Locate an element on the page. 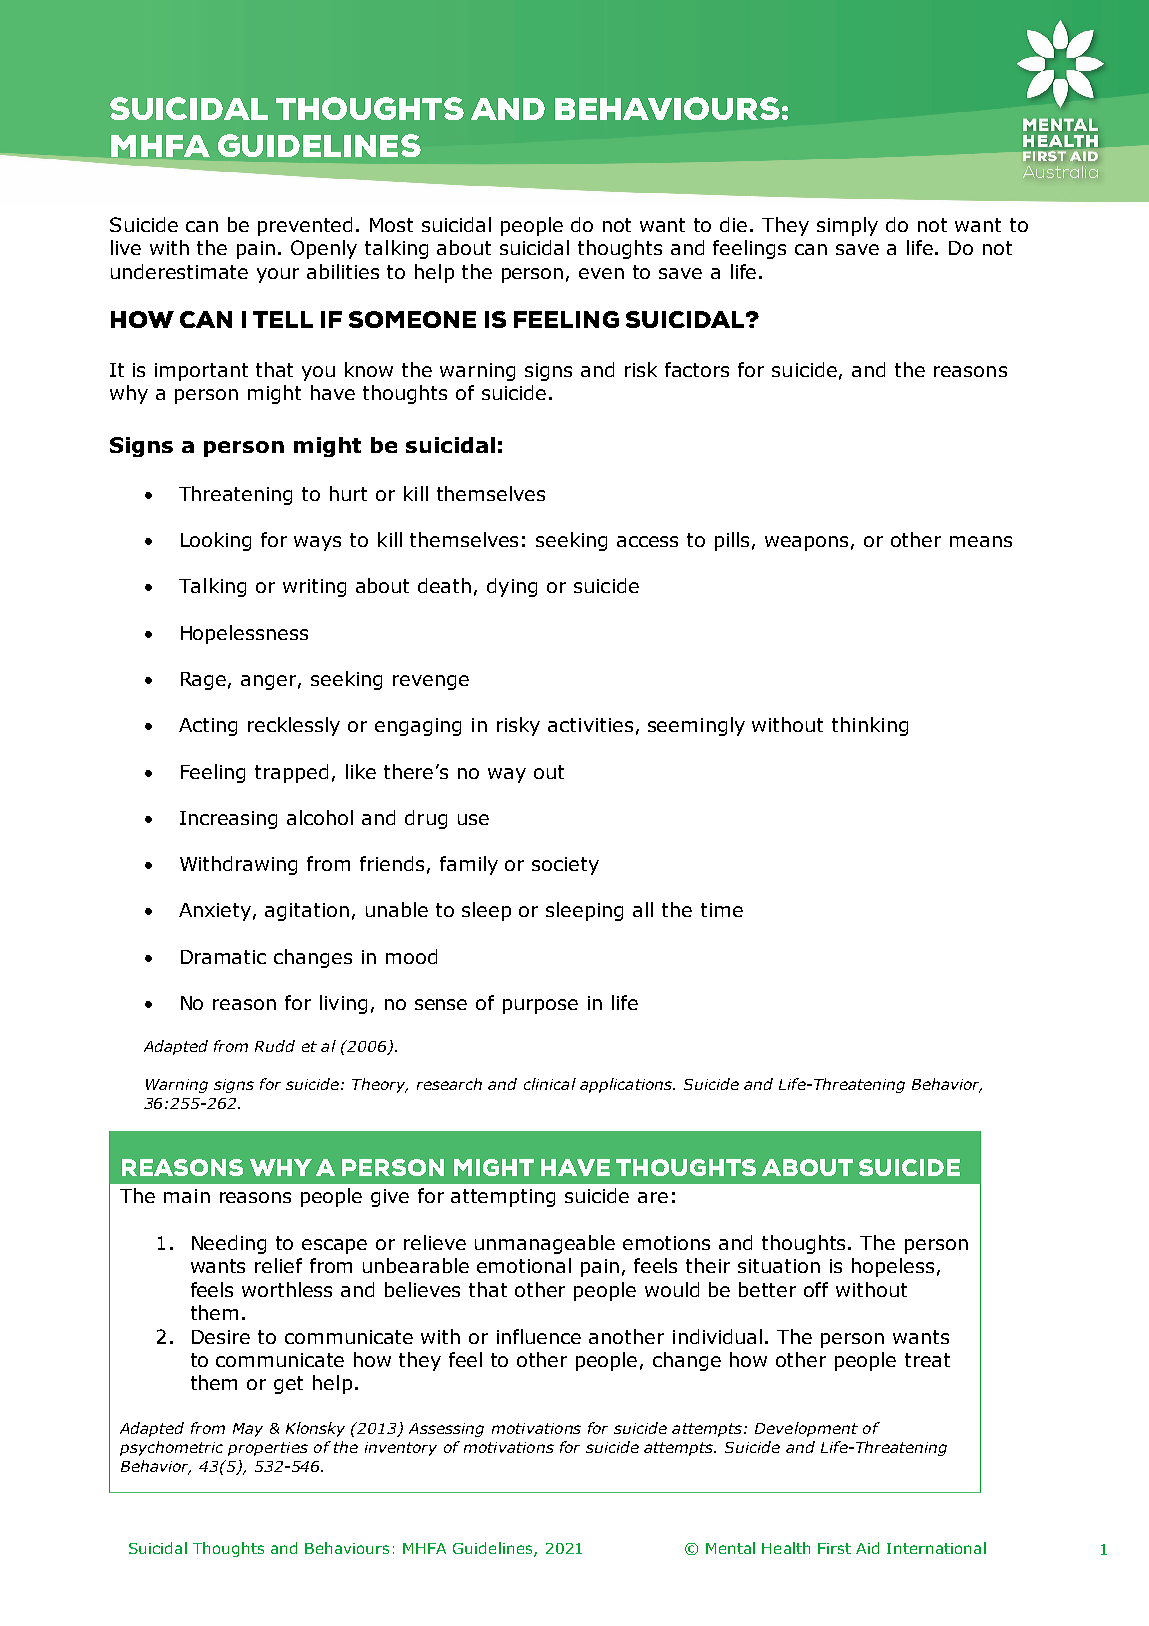  society is located at coordinates (565, 866).
